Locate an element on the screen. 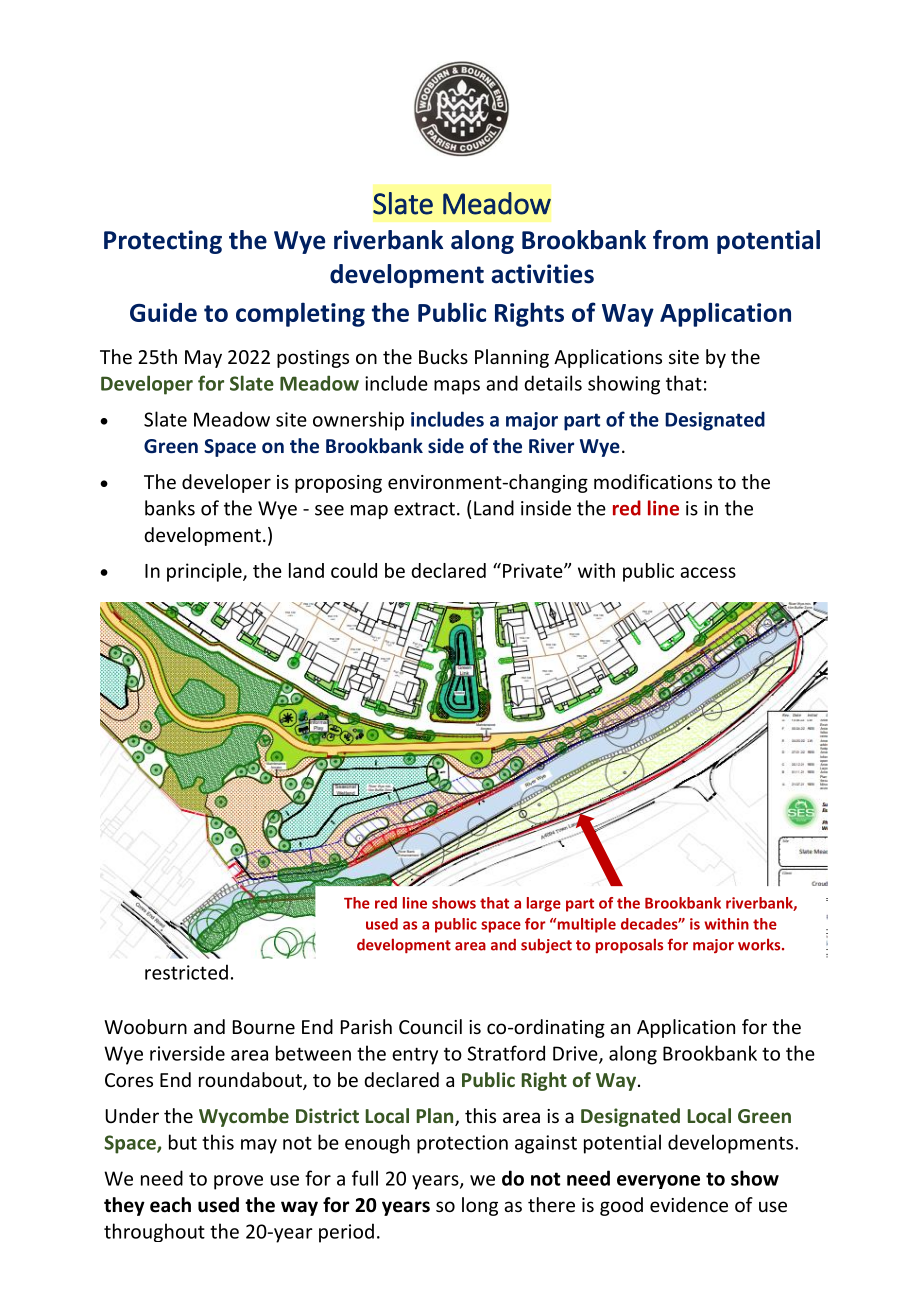 The height and width of the screenshot is (1308, 924). restricted is located at coordinates (186, 972).
